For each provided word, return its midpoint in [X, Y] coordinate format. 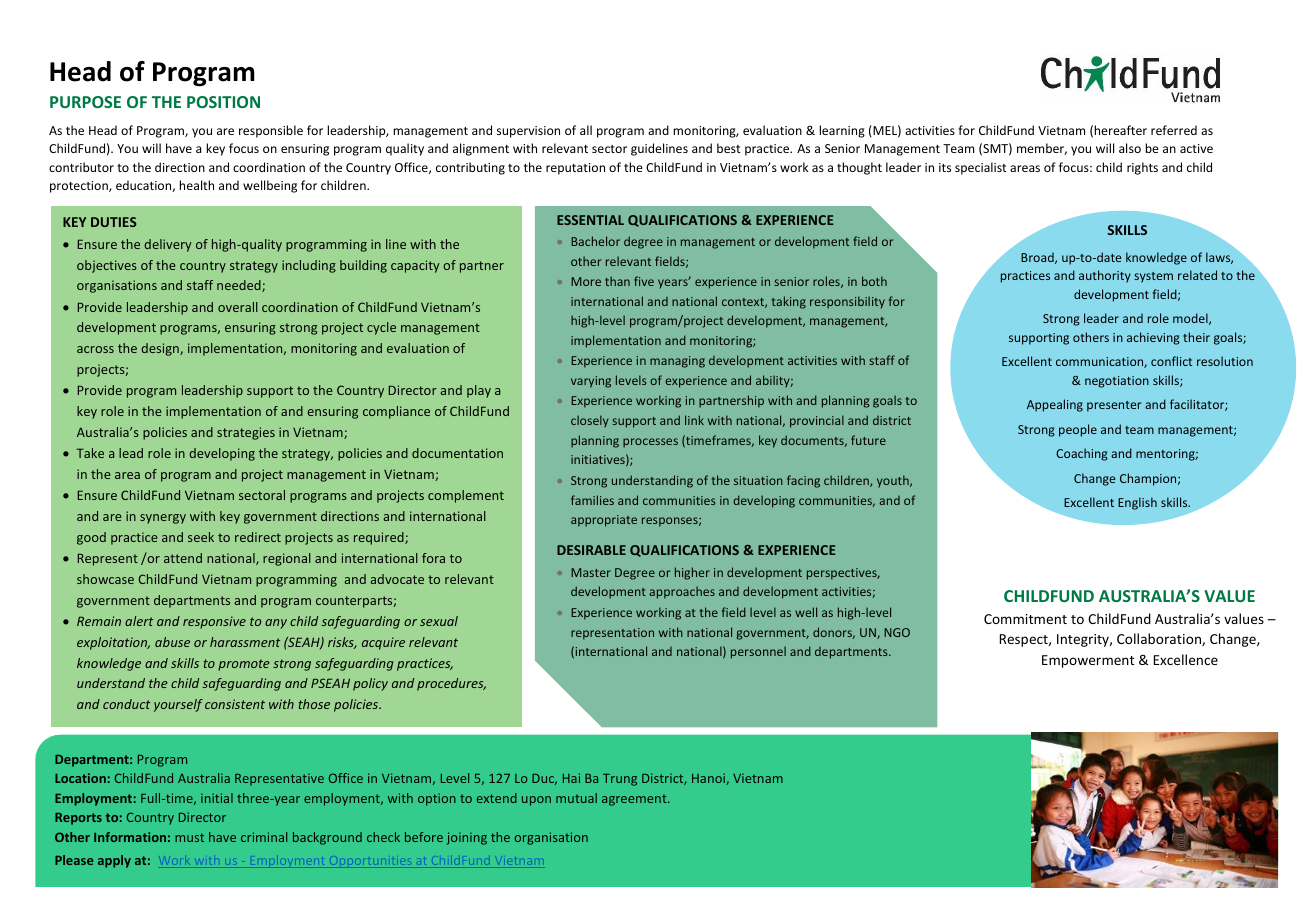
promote [244, 665]
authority [1105, 276]
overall [238, 307]
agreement [635, 800]
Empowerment [1088, 661]
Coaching [1082, 454]
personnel [758, 652]
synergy [163, 519]
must [189, 837]
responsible [271, 131]
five [644, 281]
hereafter [1120, 130]
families [592, 500]
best [729, 148]
